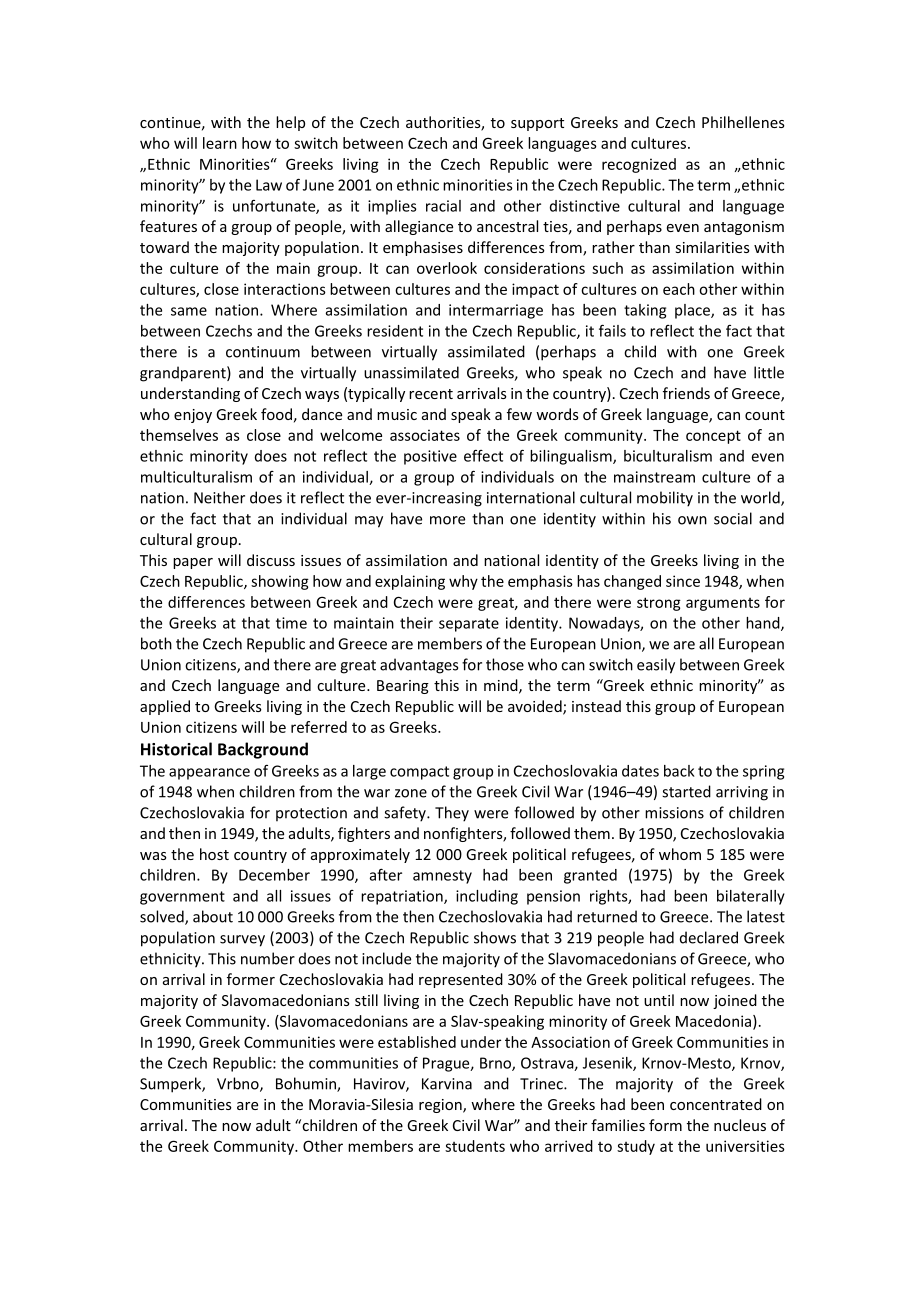 The image size is (924, 1308). I want to click on time, so click(291, 623).
